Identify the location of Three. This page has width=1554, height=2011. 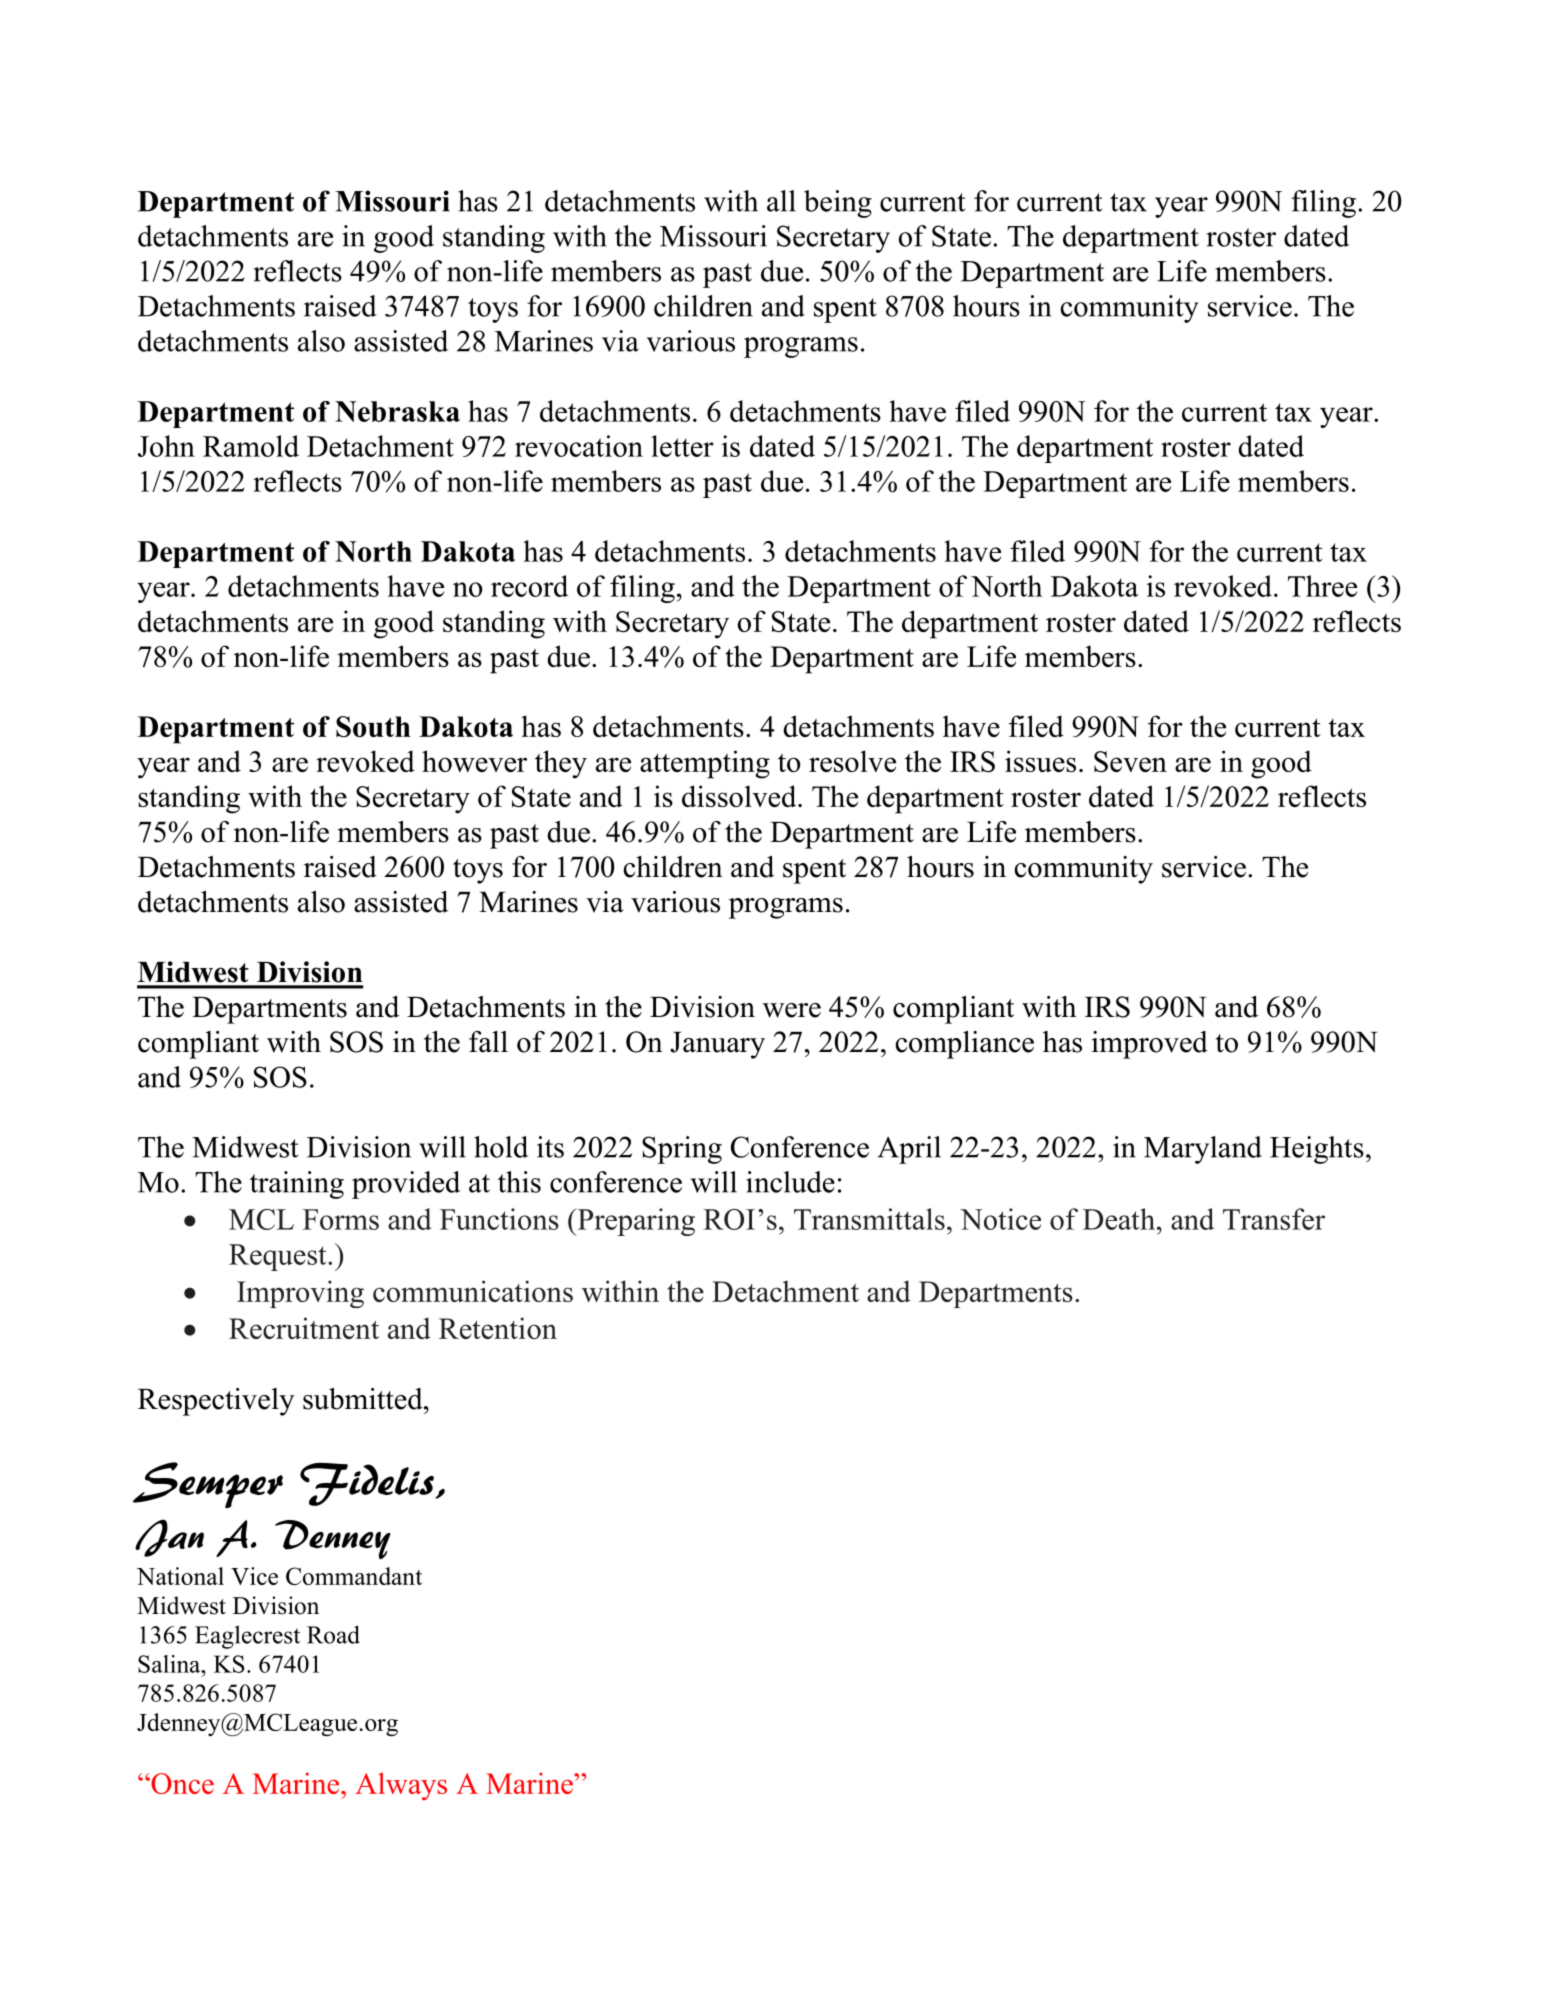
(1322, 586).
